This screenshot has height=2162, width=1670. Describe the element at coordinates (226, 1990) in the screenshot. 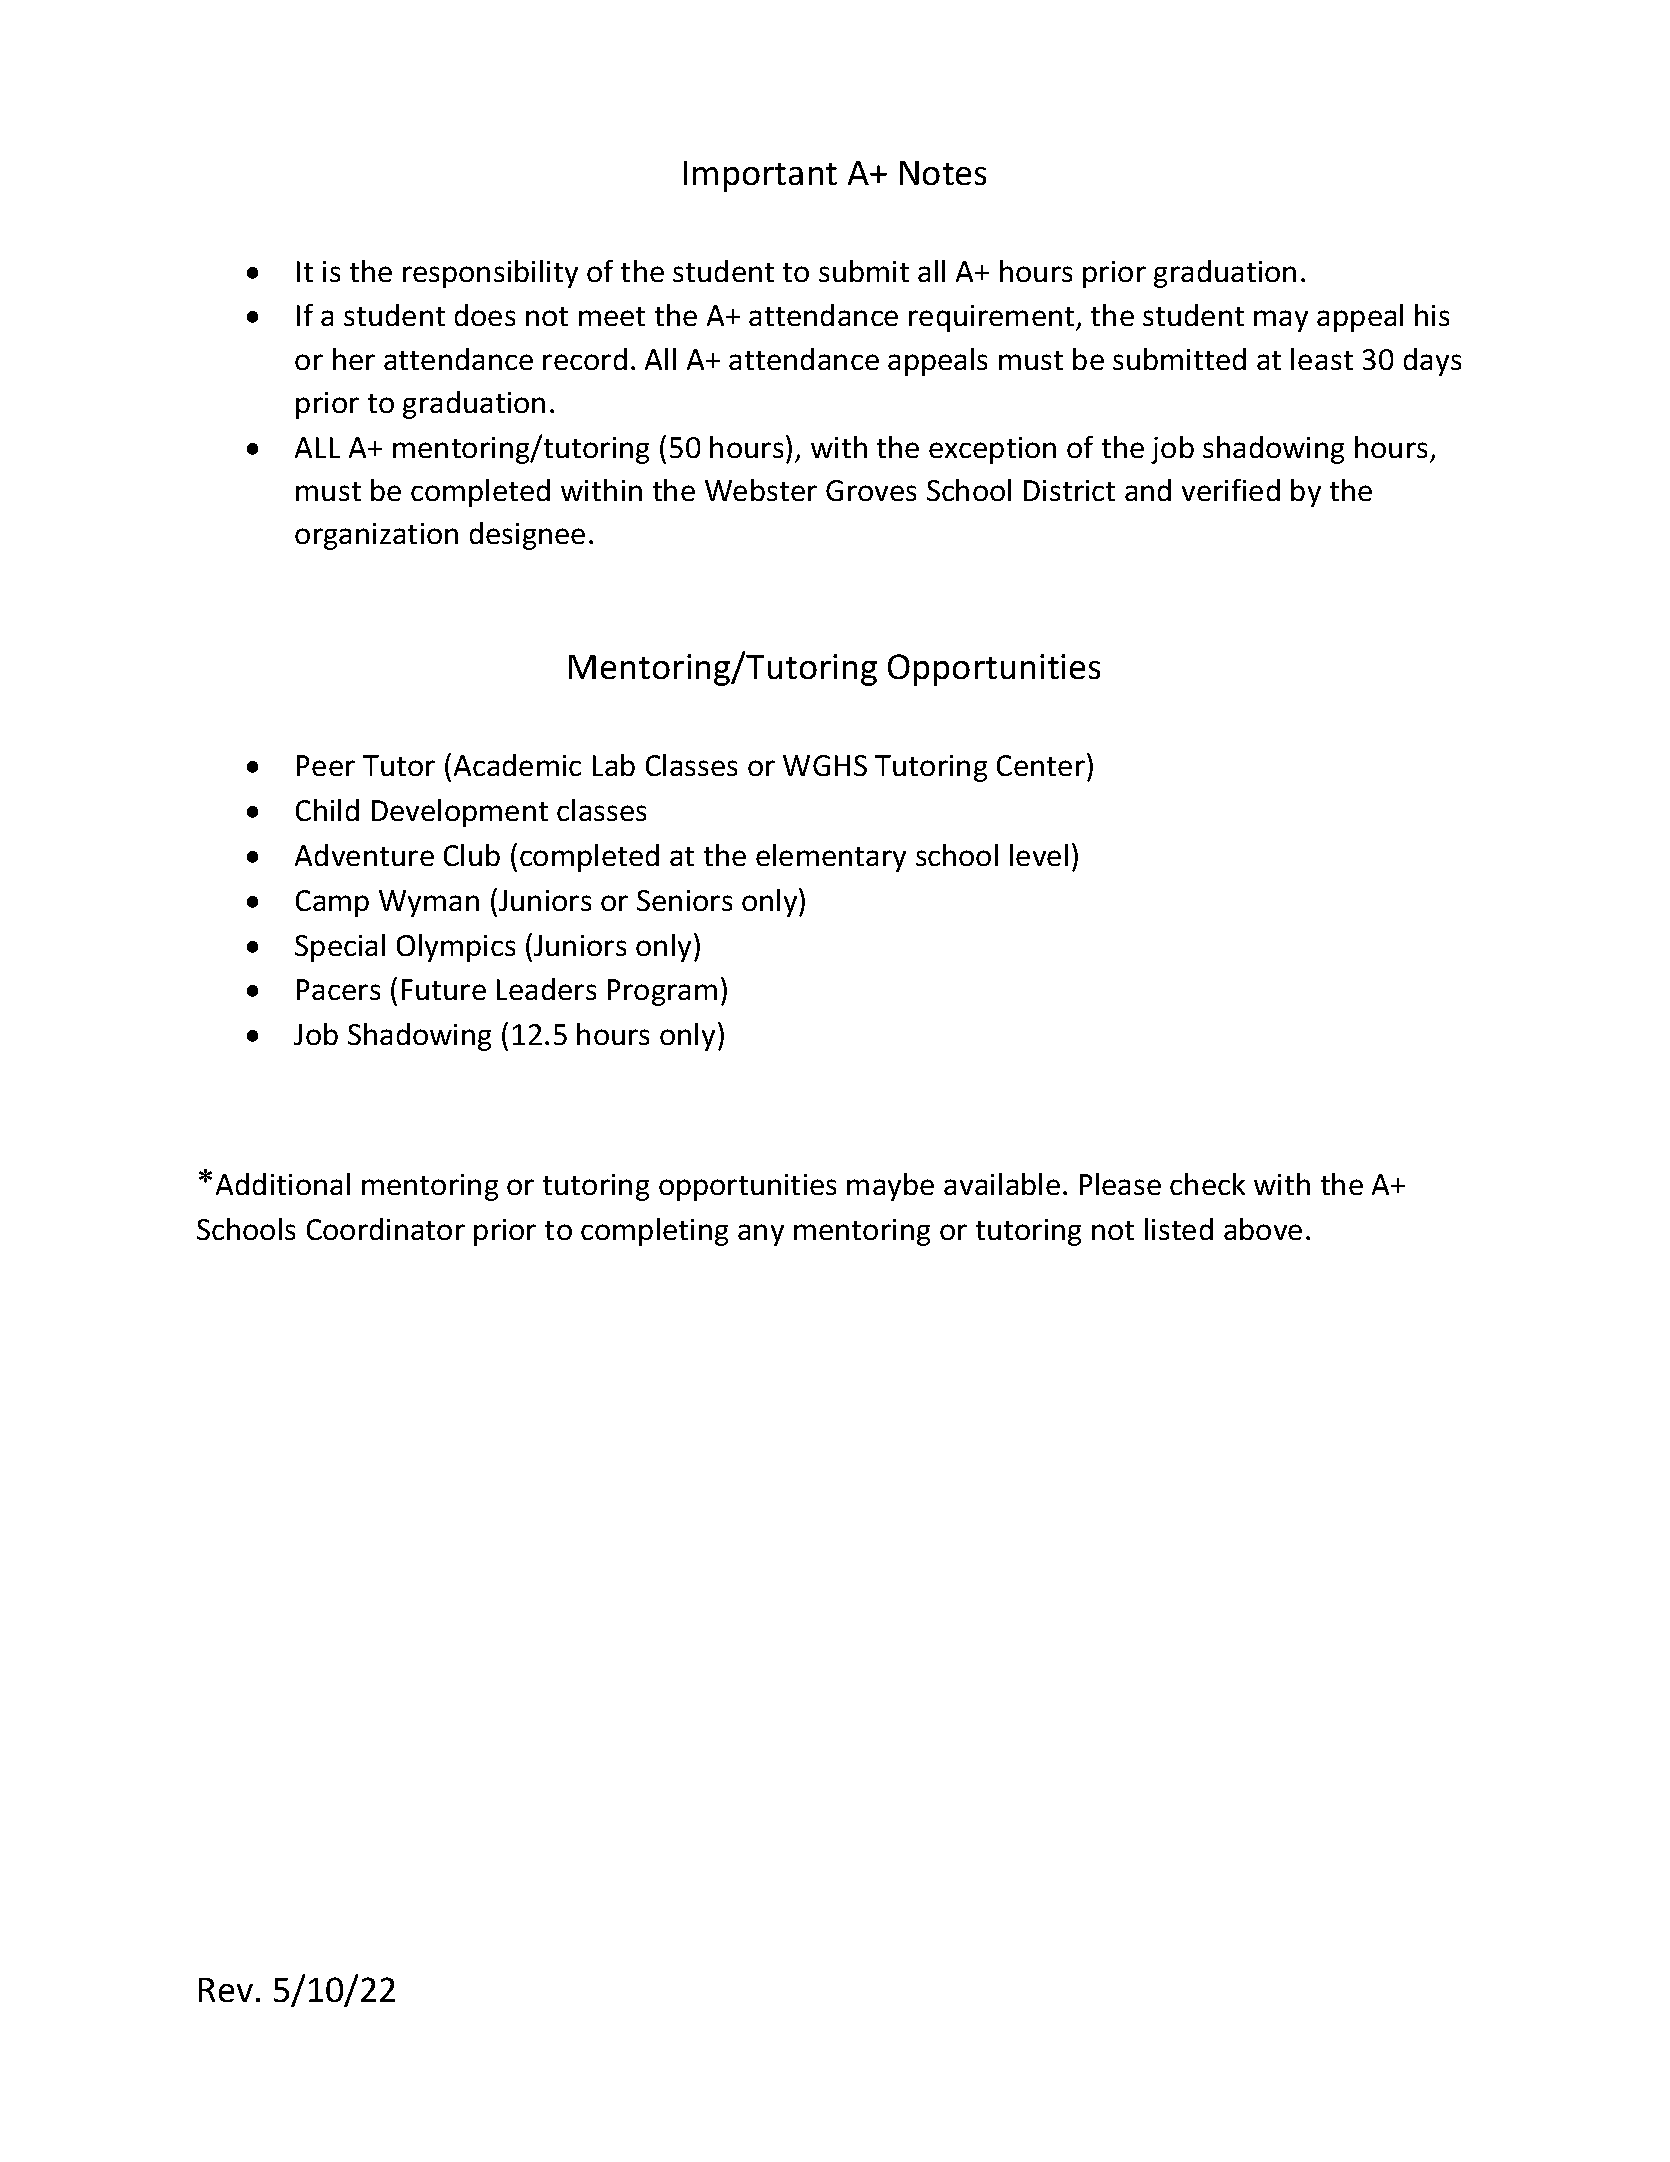

I see `Rev` at that location.
